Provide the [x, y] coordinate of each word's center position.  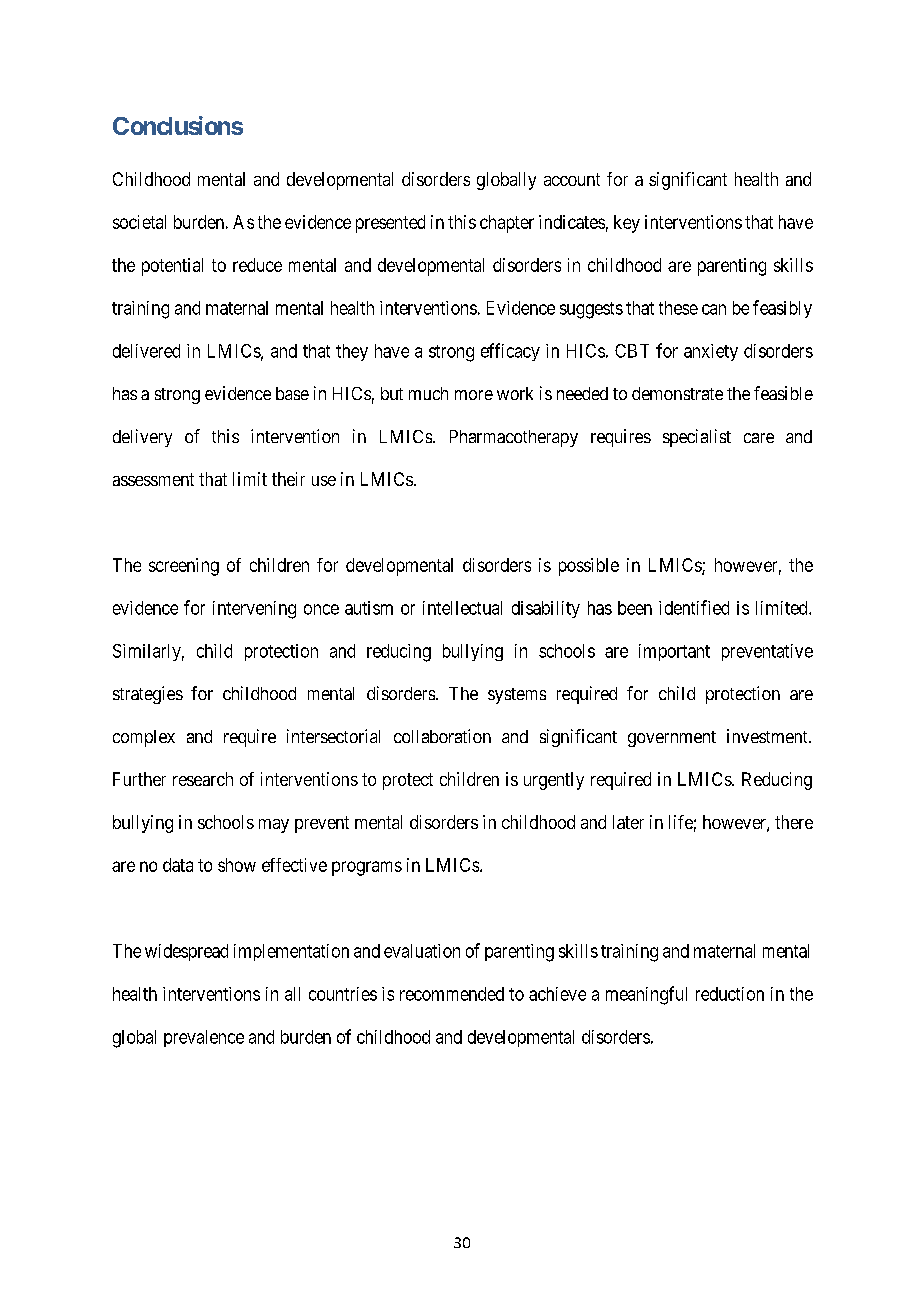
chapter [507, 224]
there [794, 822]
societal [139, 222]
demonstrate [677, 393]
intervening [254, 610]
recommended [452, 994]
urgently [554, 781]
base [292, 393]
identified [694, 607]
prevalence [204, 1038]
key [627, 224]
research [203, 779]
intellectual [462, 608]
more [474, 395]
